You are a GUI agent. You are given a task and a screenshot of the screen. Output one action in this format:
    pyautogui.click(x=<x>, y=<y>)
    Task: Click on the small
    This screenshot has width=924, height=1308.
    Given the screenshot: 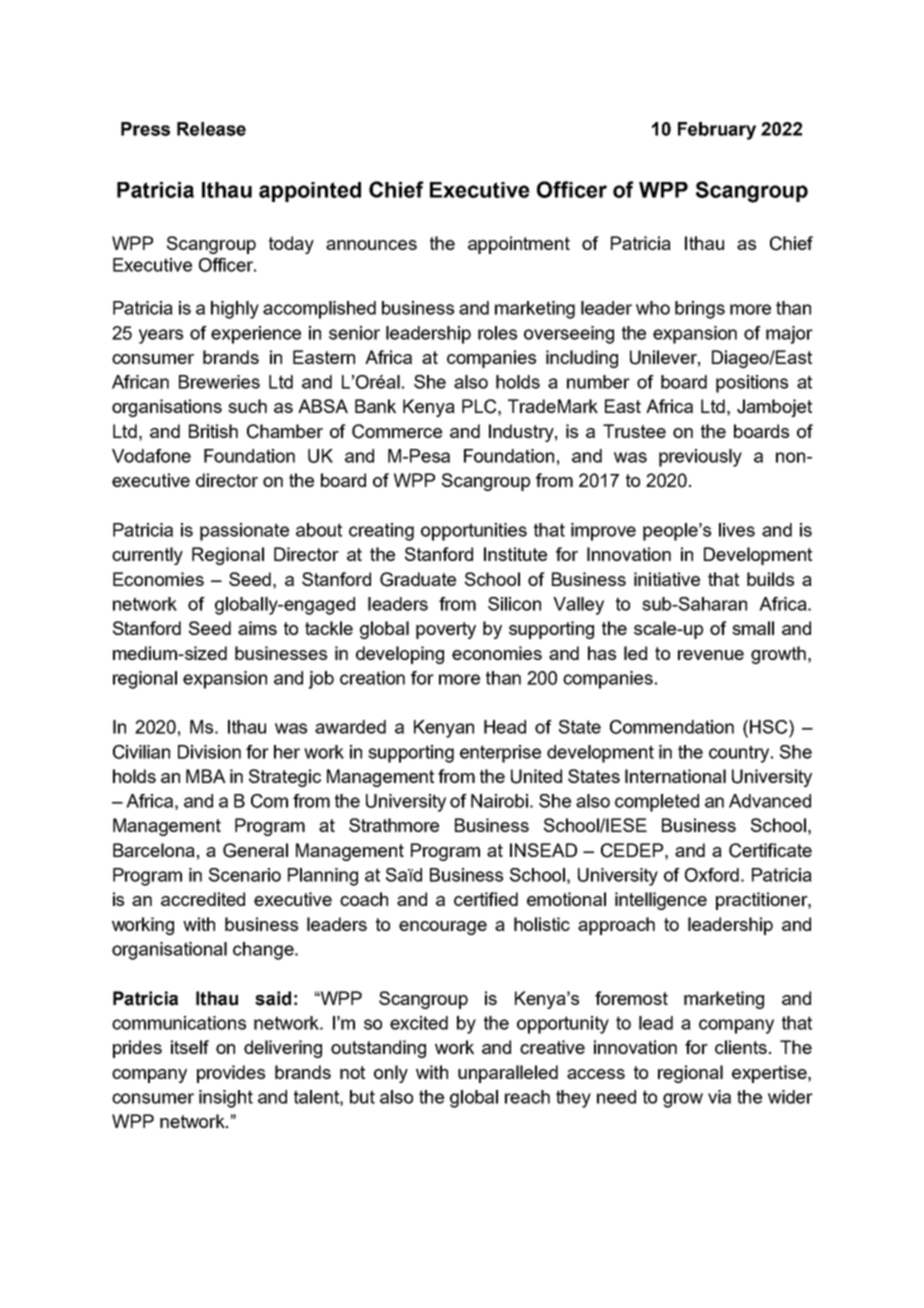 What is the action you would take?
    pyautogui.click(x=753, y=628)
